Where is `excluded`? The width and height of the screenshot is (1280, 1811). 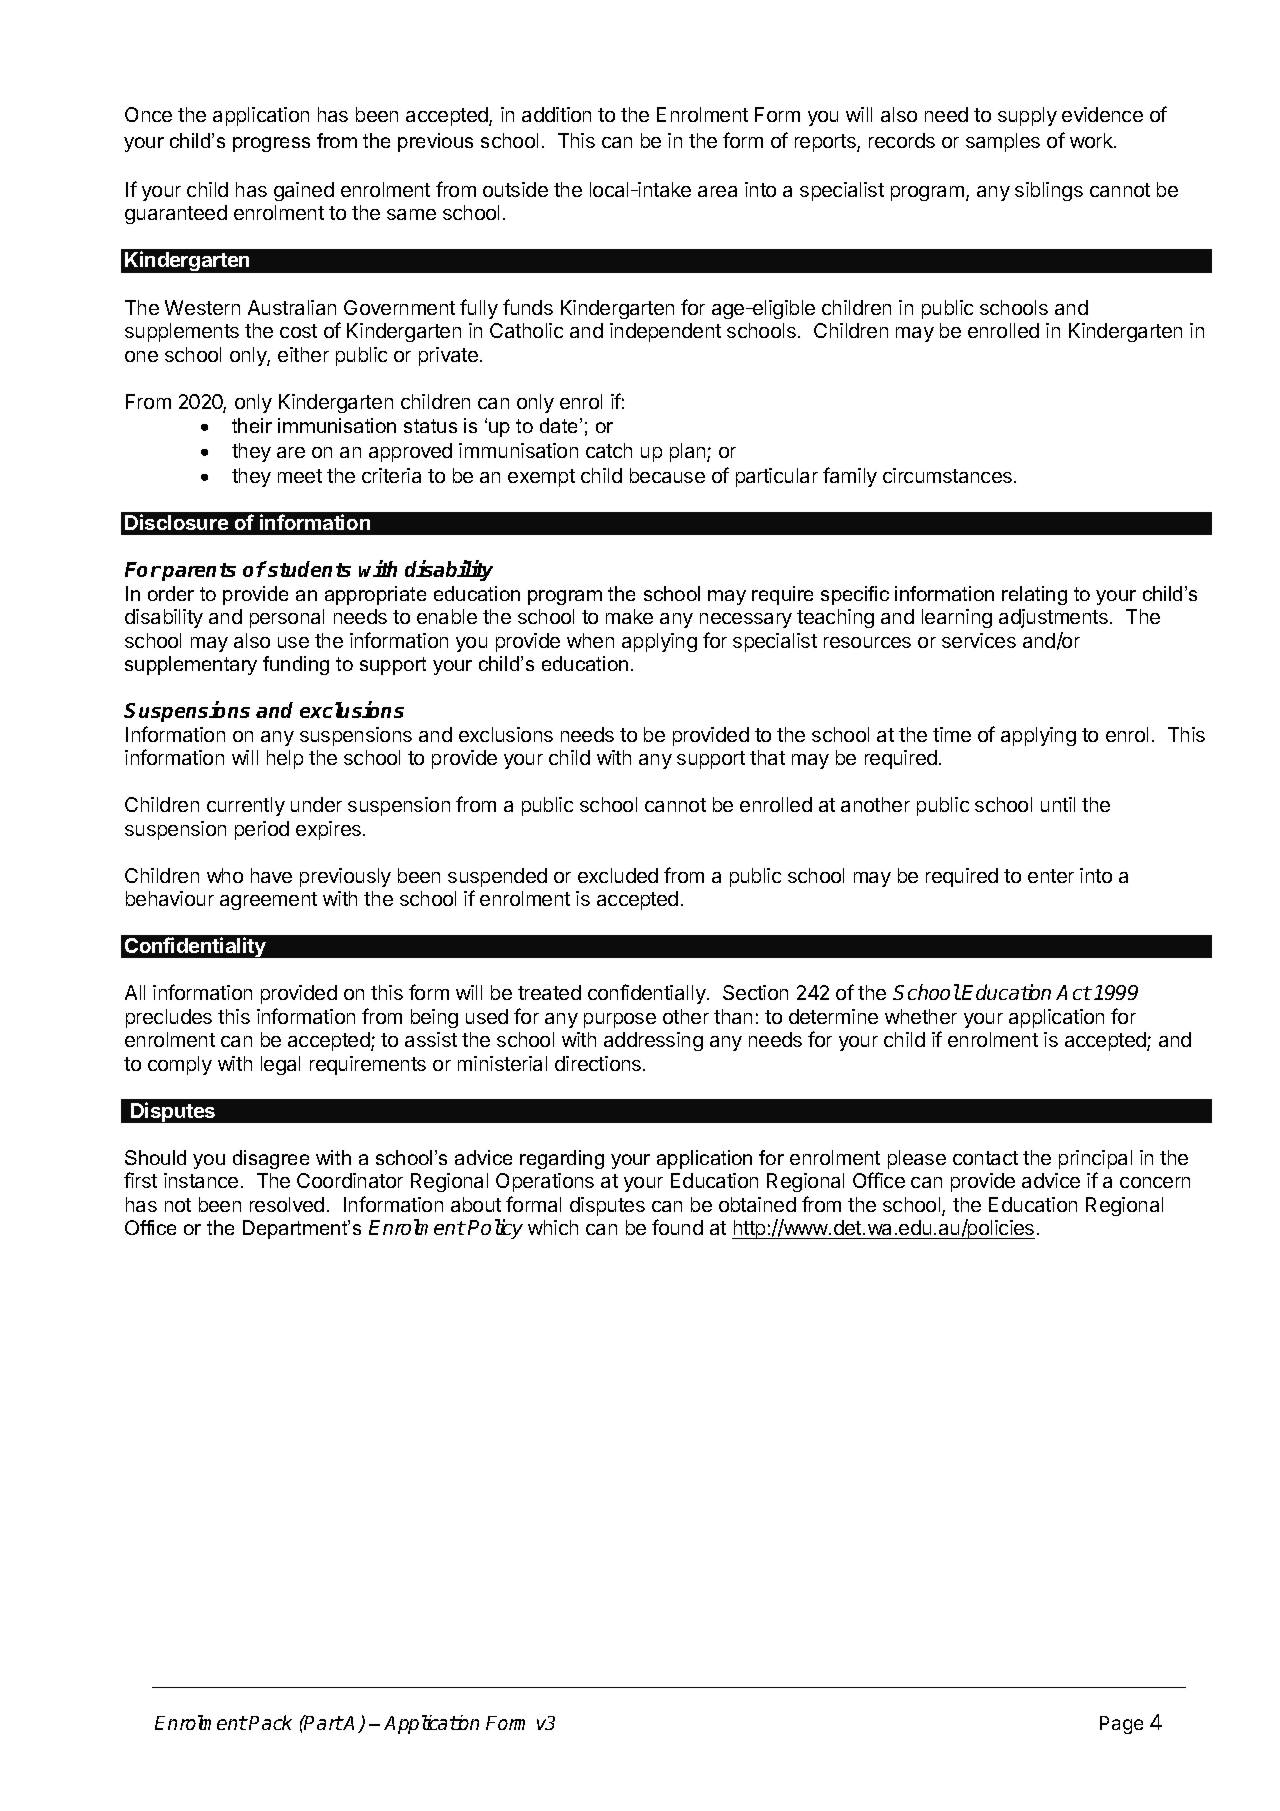
excluded is located at coordinates (618, 875).
